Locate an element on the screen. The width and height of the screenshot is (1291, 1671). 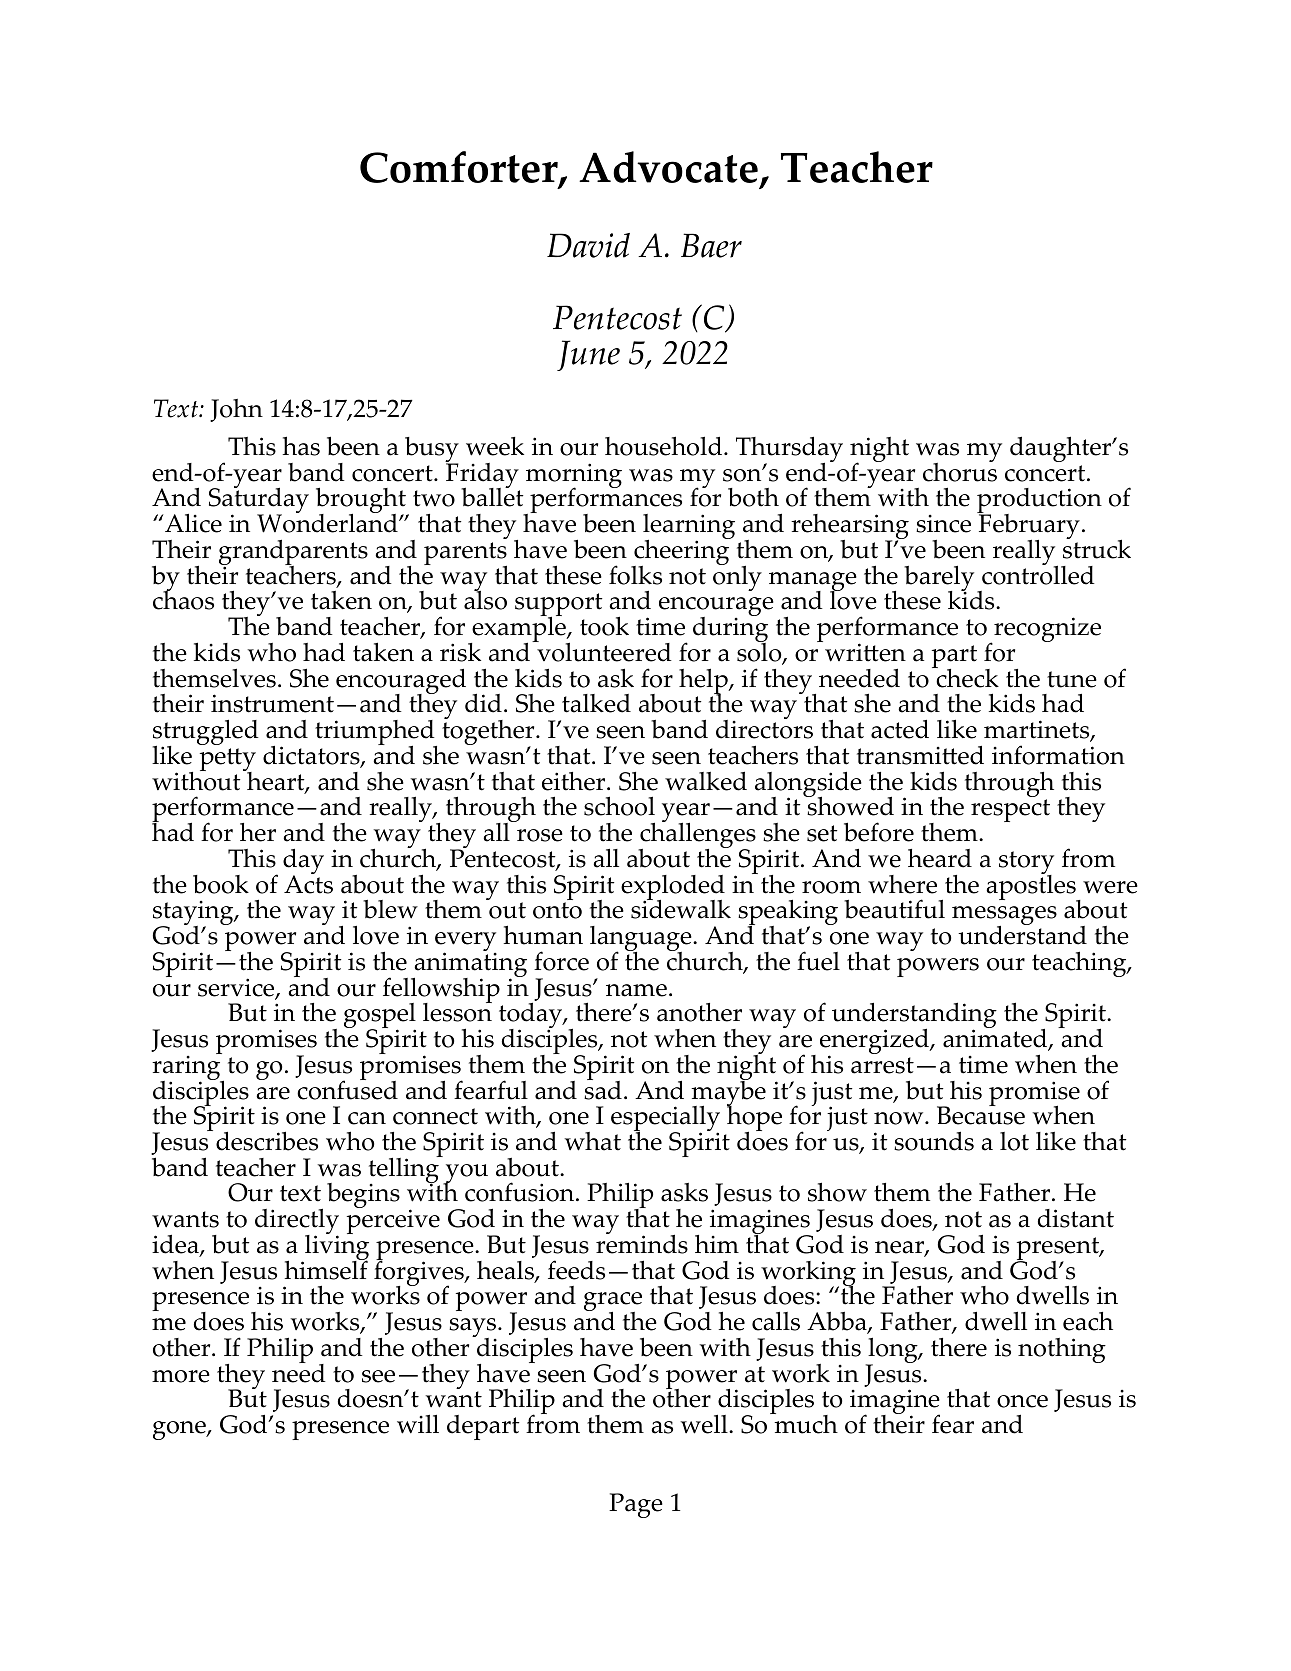
Advocate is located at coordinates (668, 167).
